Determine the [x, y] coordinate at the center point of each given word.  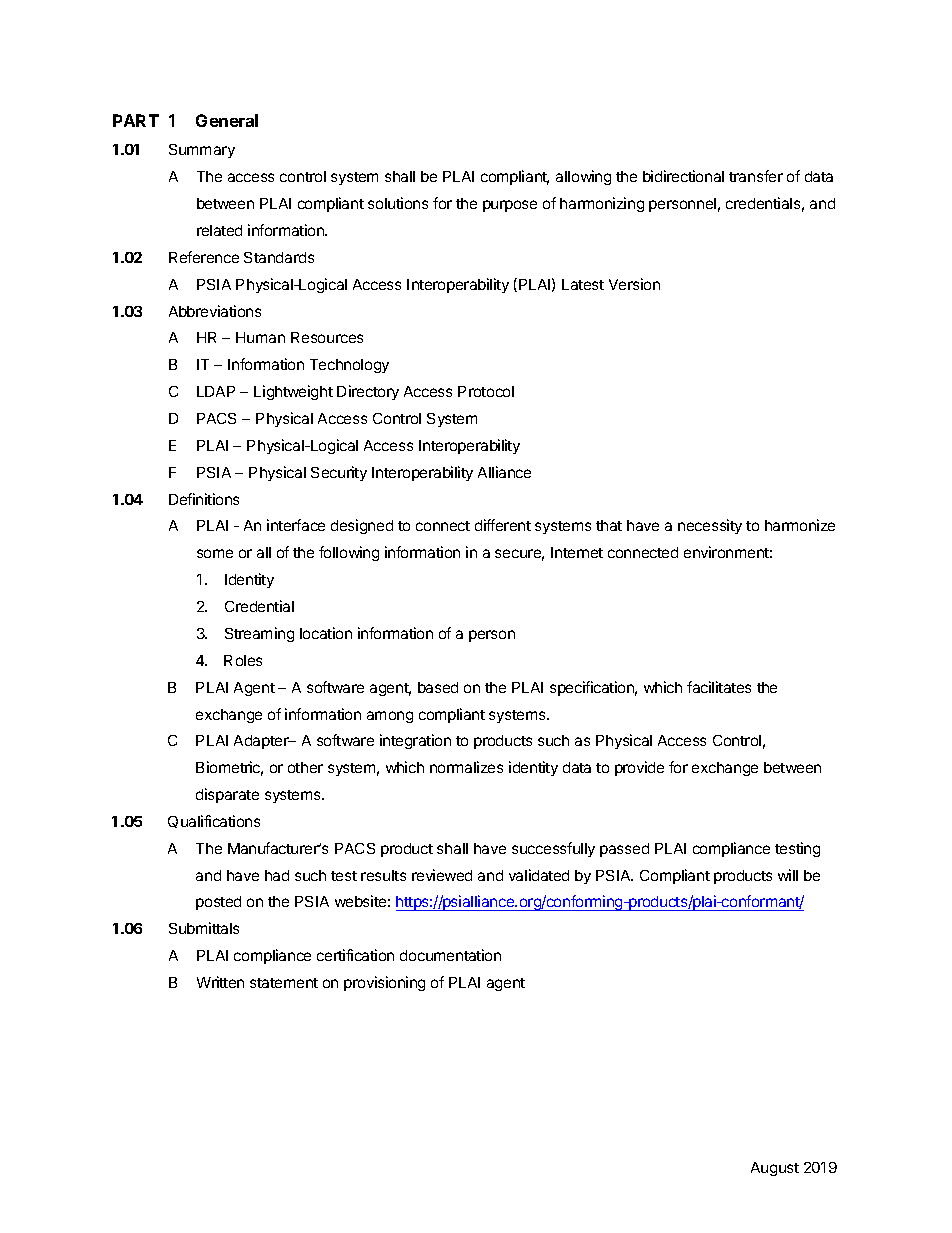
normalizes [466, 767]
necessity [710, 526]
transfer [756, 176]
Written [220, 982]
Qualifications [214, 821]
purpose [510, 206]
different [503, 525]
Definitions [204, 499]
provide [639, 768]
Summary [202, 151]
